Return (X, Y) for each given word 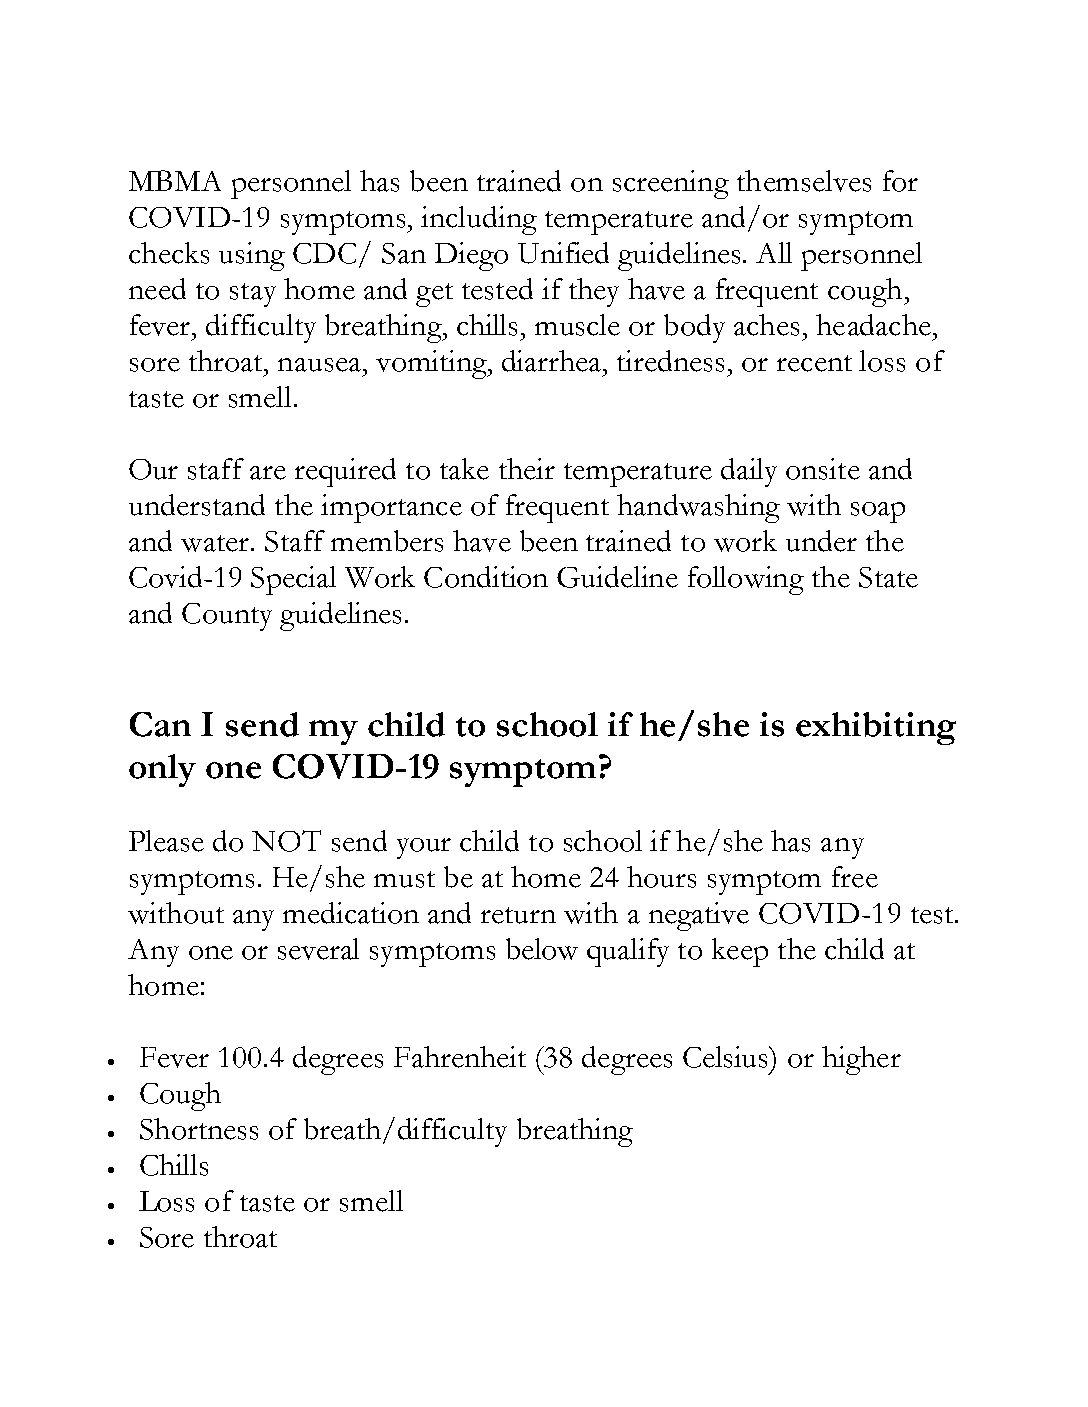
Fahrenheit (460, 1057)
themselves (804, 181)
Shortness (199, 1129)
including (479, 220)
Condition (486, 577)
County (227, 617)
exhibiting (876, 728)
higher (861, 1060)
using (252, 256)
